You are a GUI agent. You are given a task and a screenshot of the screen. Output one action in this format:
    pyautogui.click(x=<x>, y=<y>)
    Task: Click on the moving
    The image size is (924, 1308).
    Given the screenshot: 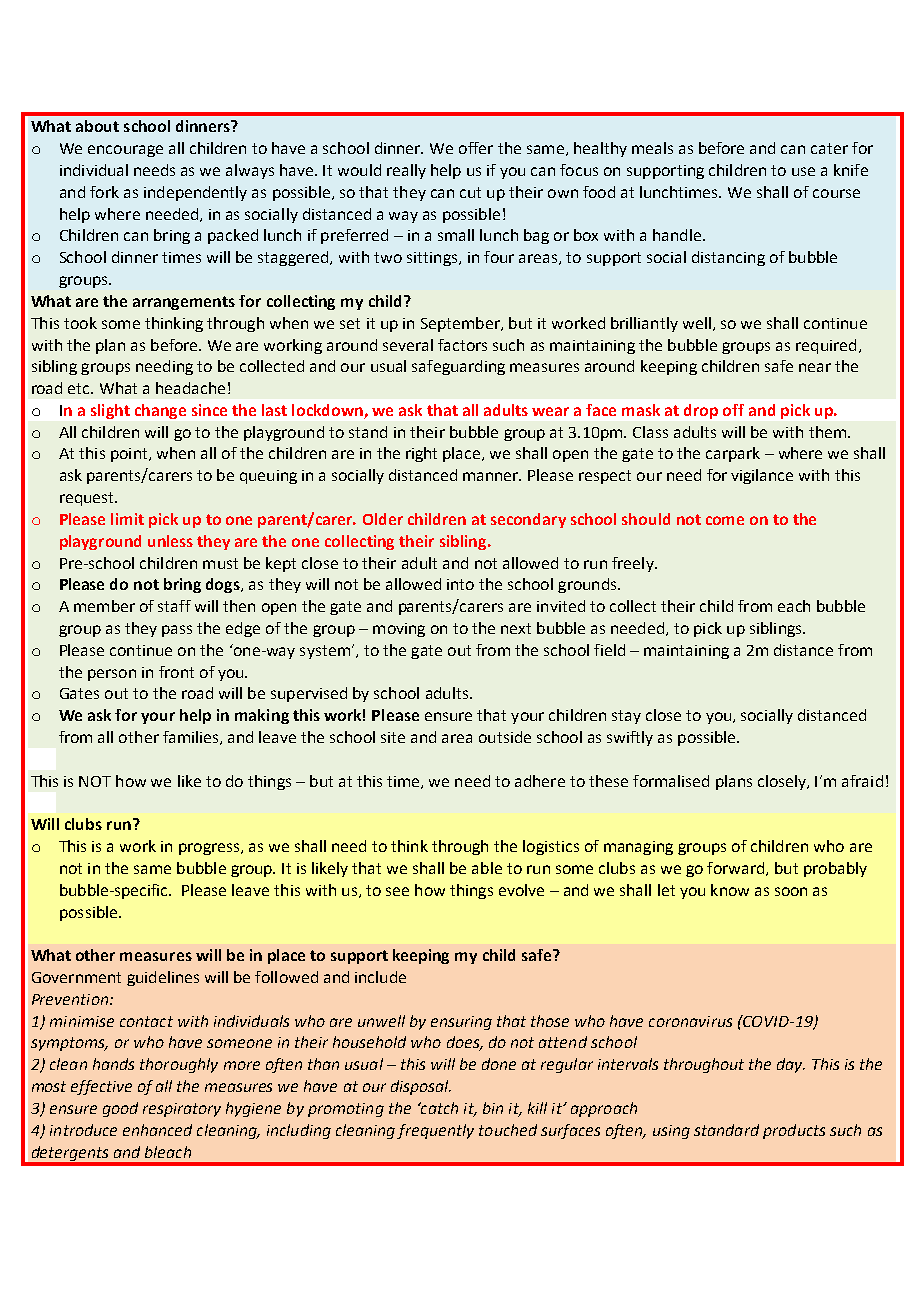 What is the action you would take?
    pyautogui.click(x=399, y=630)
